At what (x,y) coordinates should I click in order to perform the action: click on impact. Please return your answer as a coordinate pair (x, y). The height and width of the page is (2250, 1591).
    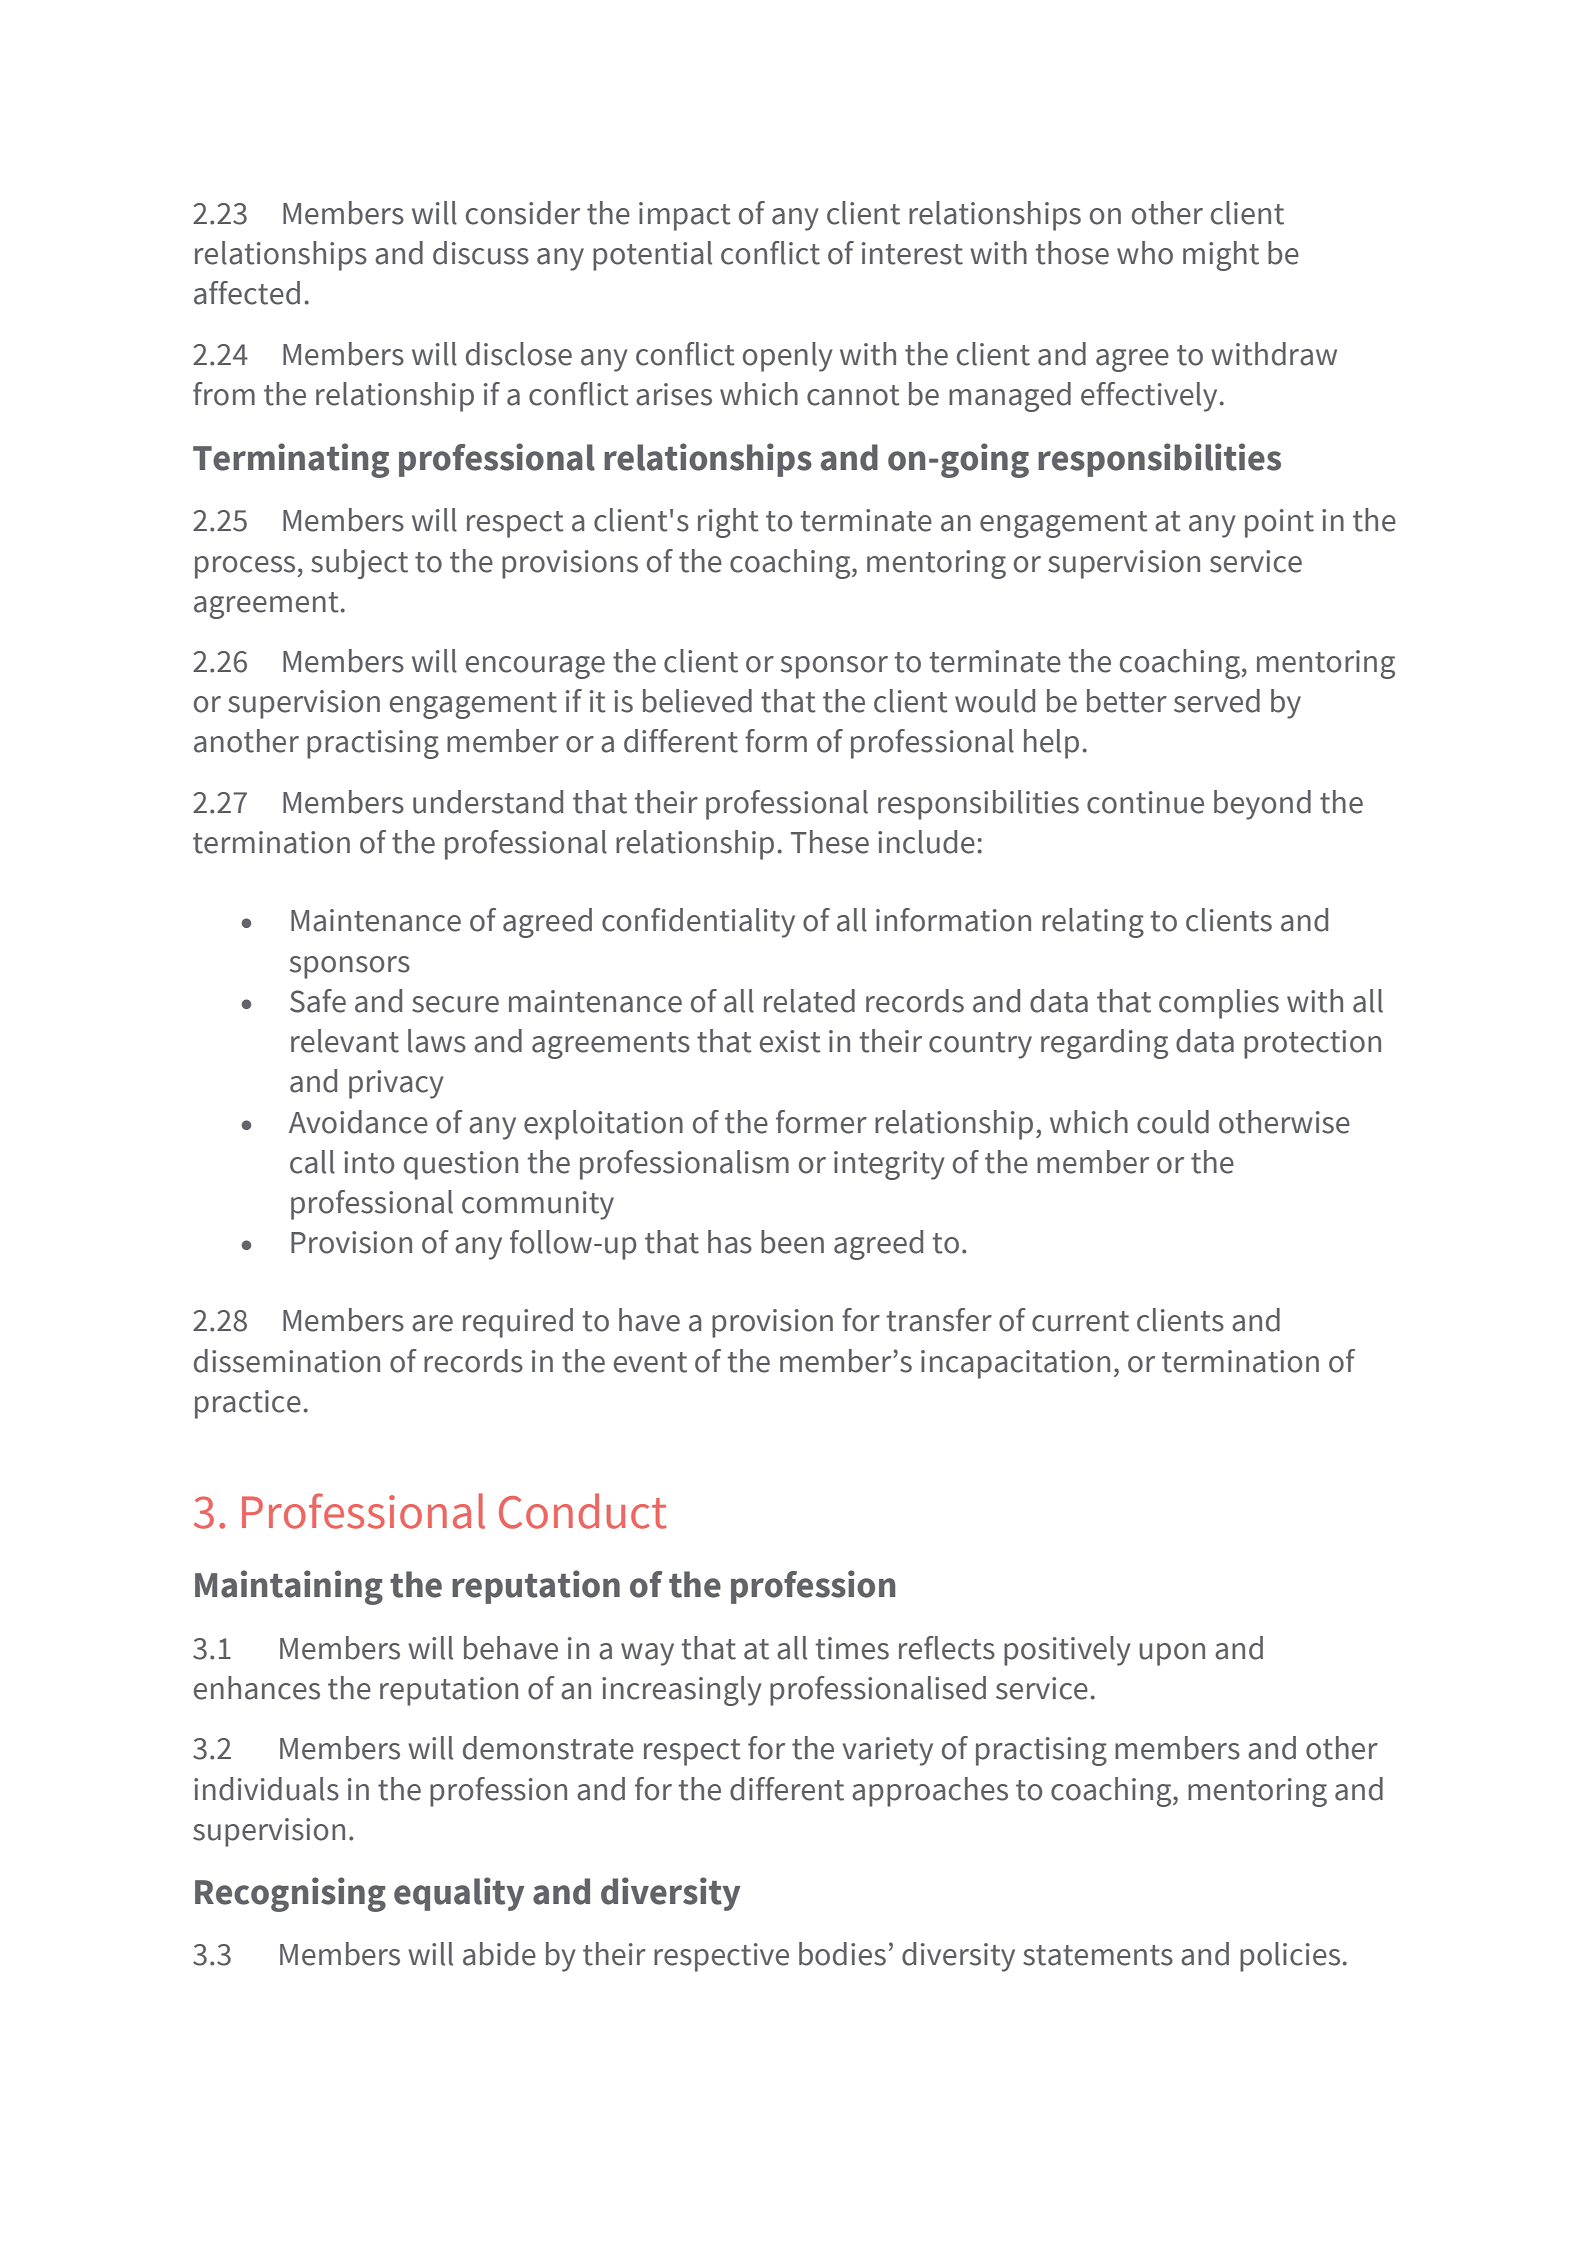
    Looking at the image, I should click on (685, 216).
